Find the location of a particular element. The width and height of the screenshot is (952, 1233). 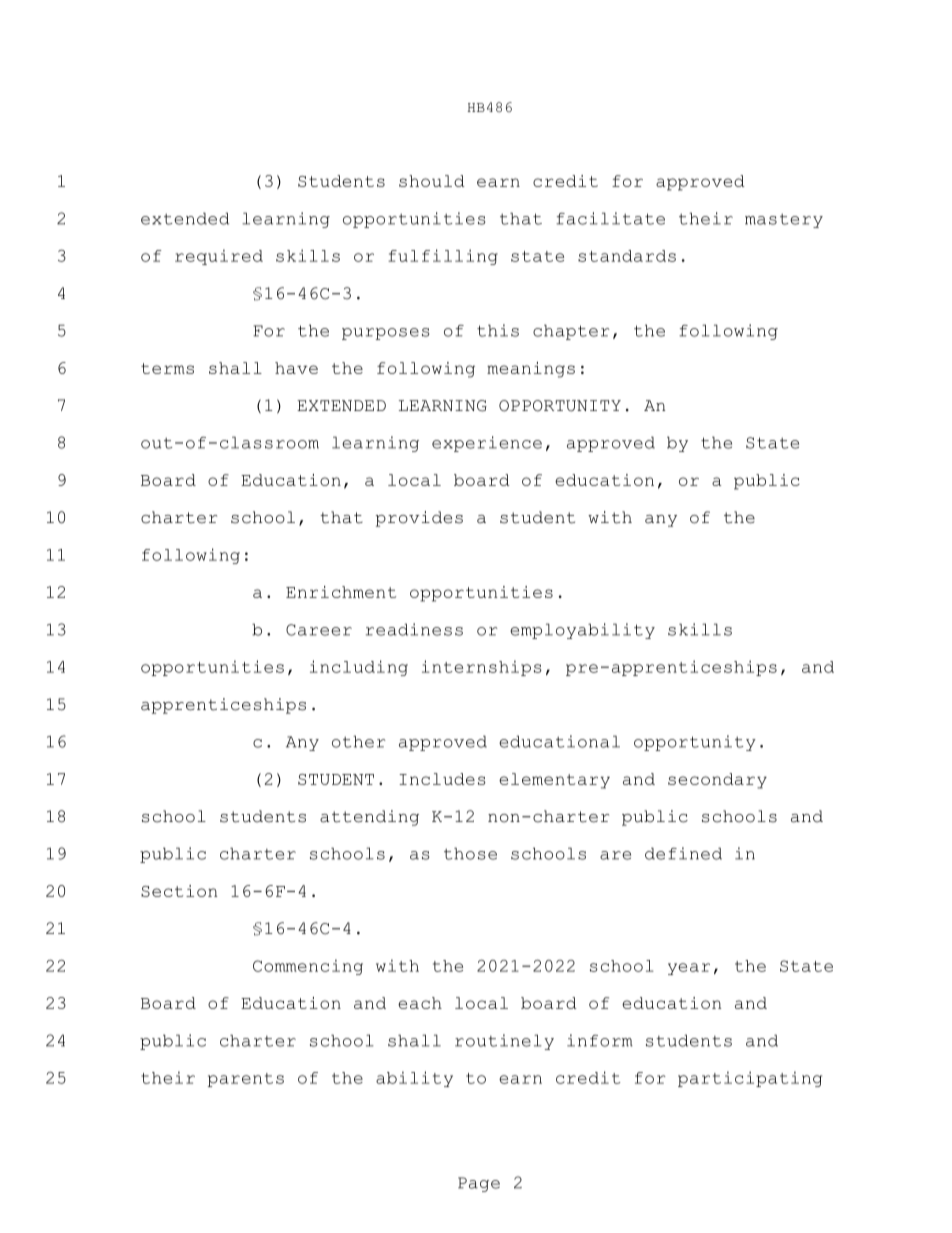

required is located at coordinates (219, 257).
